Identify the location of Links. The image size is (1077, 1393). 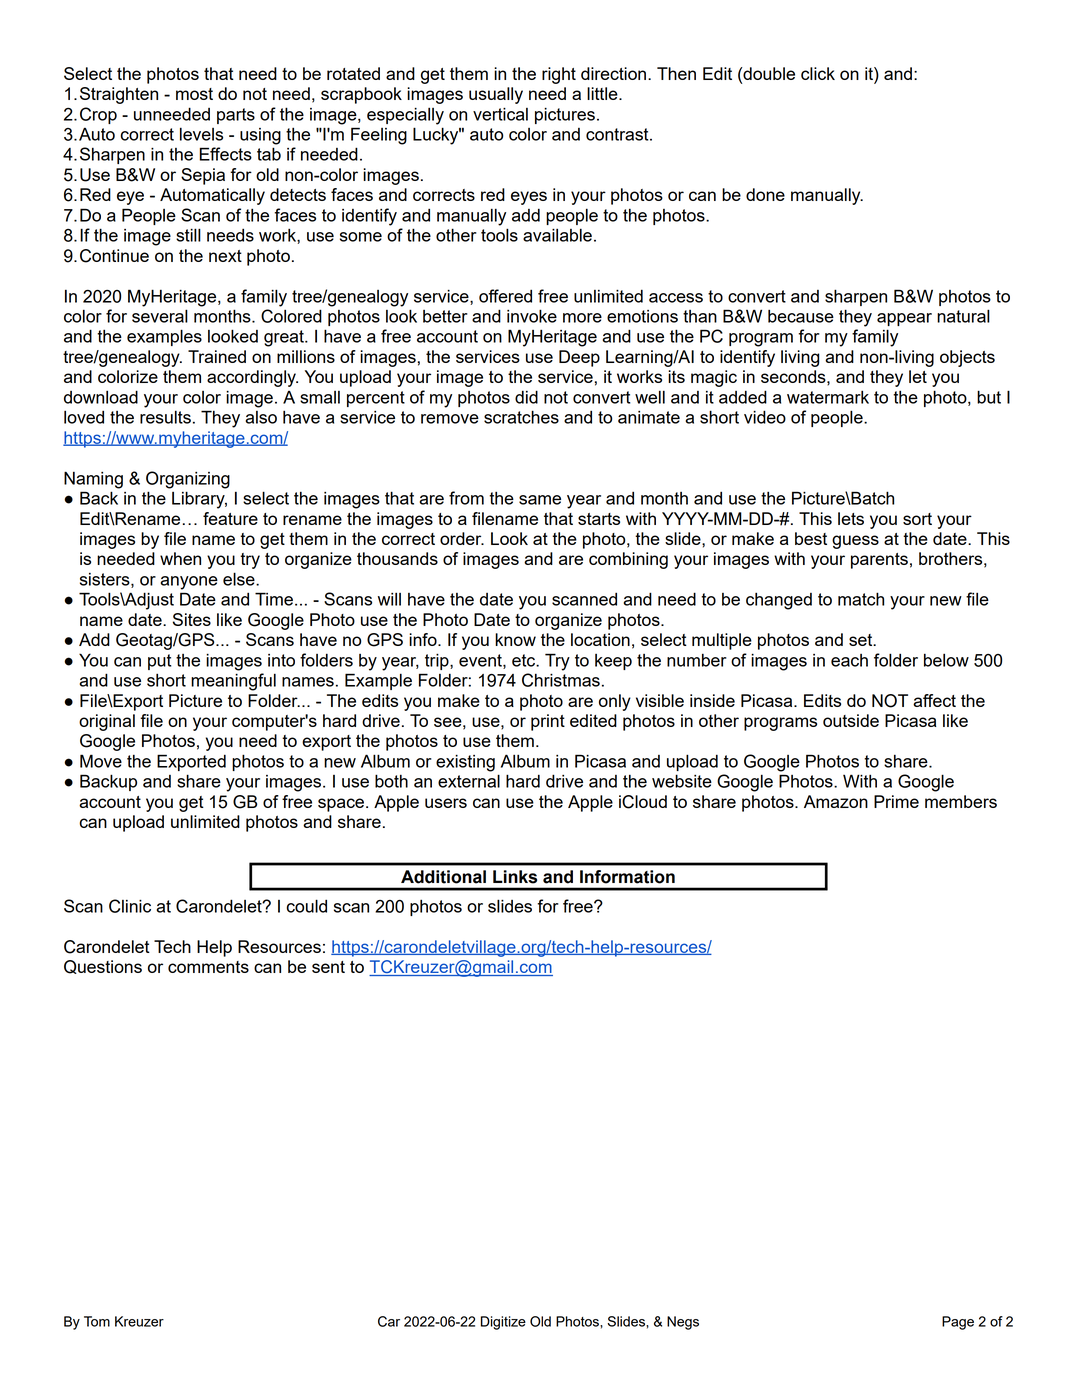
(515, 877).
